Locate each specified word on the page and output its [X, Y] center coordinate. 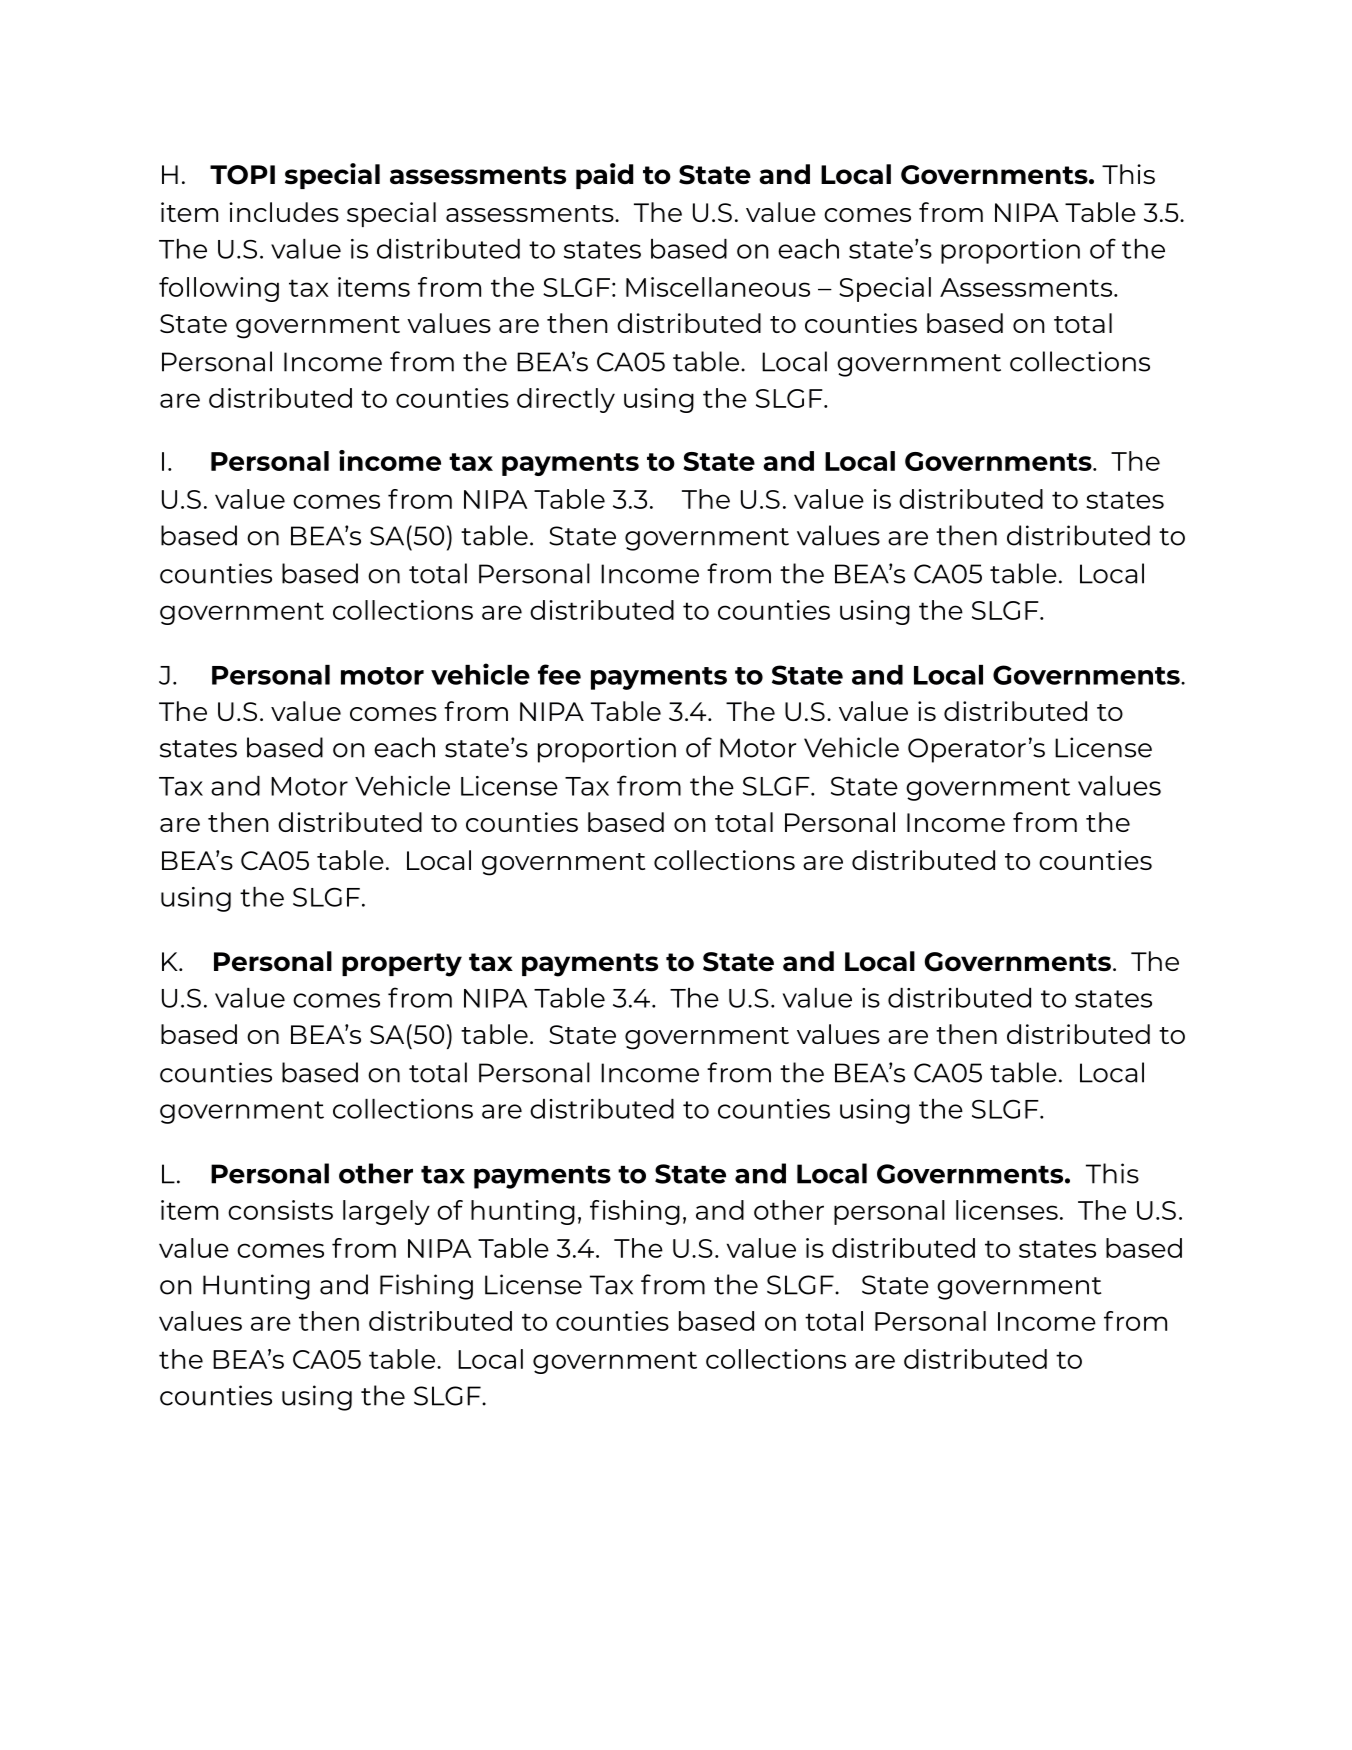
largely [386, 1212]
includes [284, 212]
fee [559, 674]
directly [566, 400]
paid [604, 176]
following [219, 289]
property [402, 965]
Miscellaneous [718, 287]
